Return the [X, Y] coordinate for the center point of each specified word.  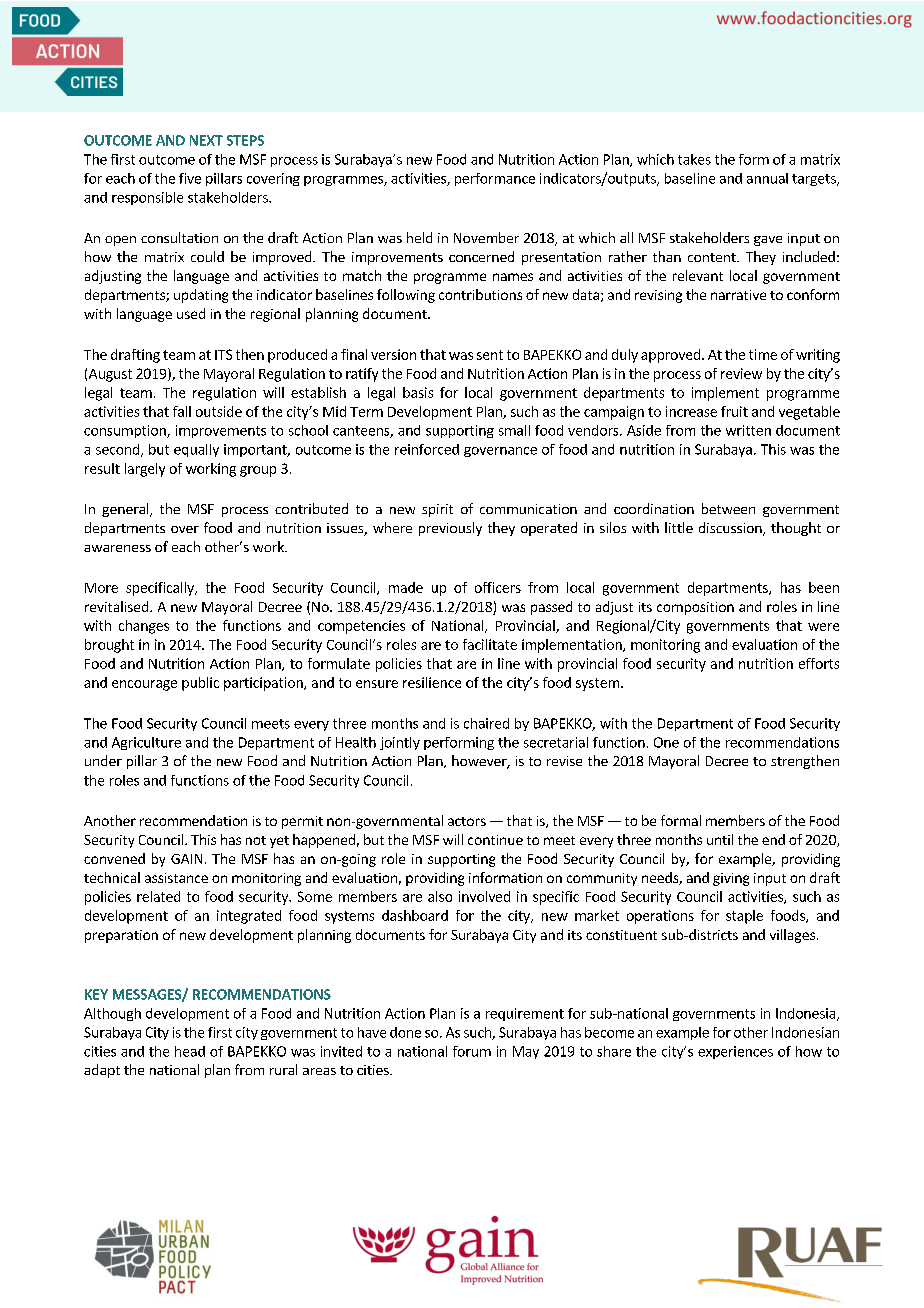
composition [695, 608]
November [486, 237]
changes [144, 627]
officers [498, 587]
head [190, 1051]
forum [472, 1051]
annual [767, 178]
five [190, 178]
